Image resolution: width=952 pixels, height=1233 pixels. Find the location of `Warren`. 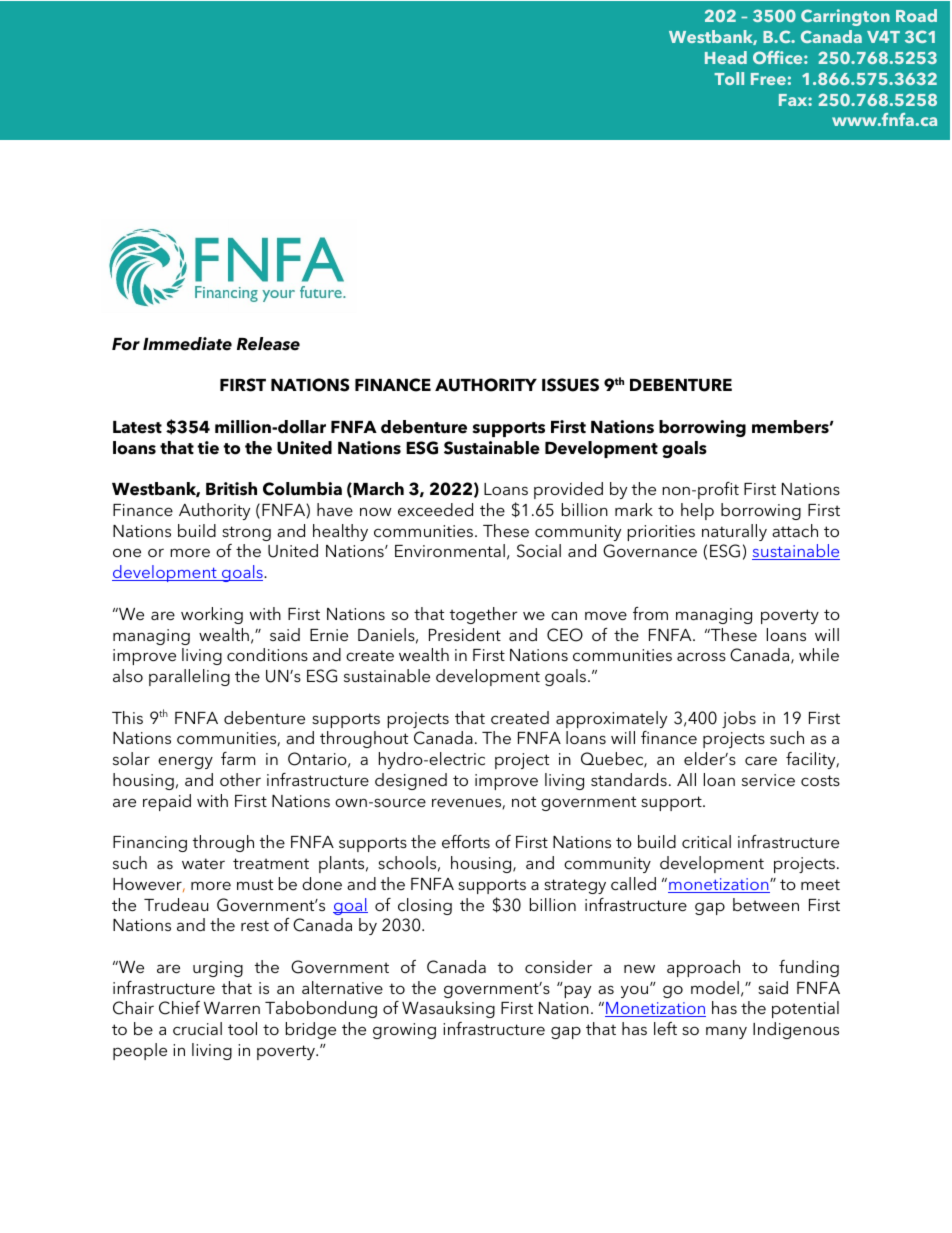

Warren is located at coordinates (232, 1008).
